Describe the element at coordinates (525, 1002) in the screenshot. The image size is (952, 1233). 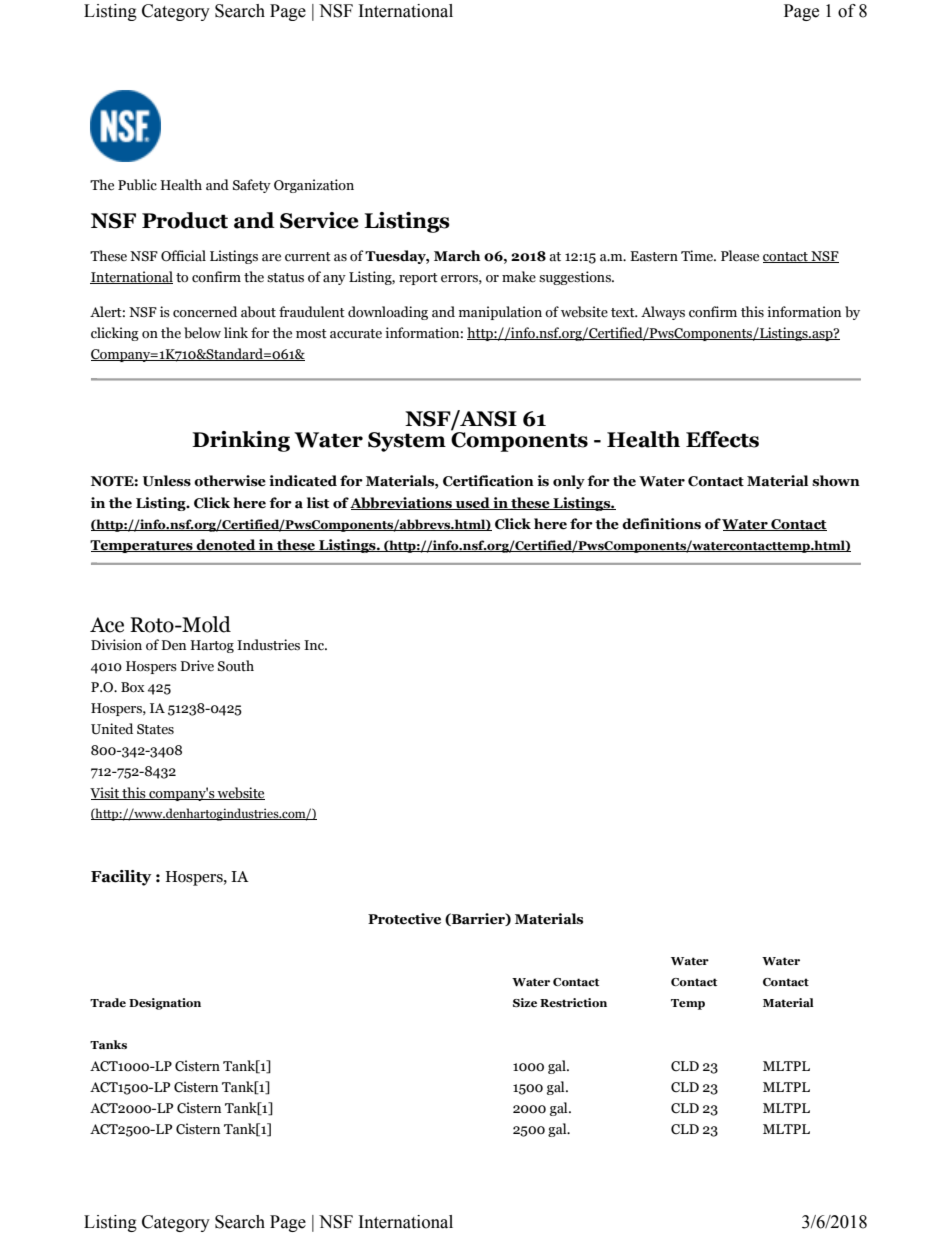
I see `Size` at that location.
